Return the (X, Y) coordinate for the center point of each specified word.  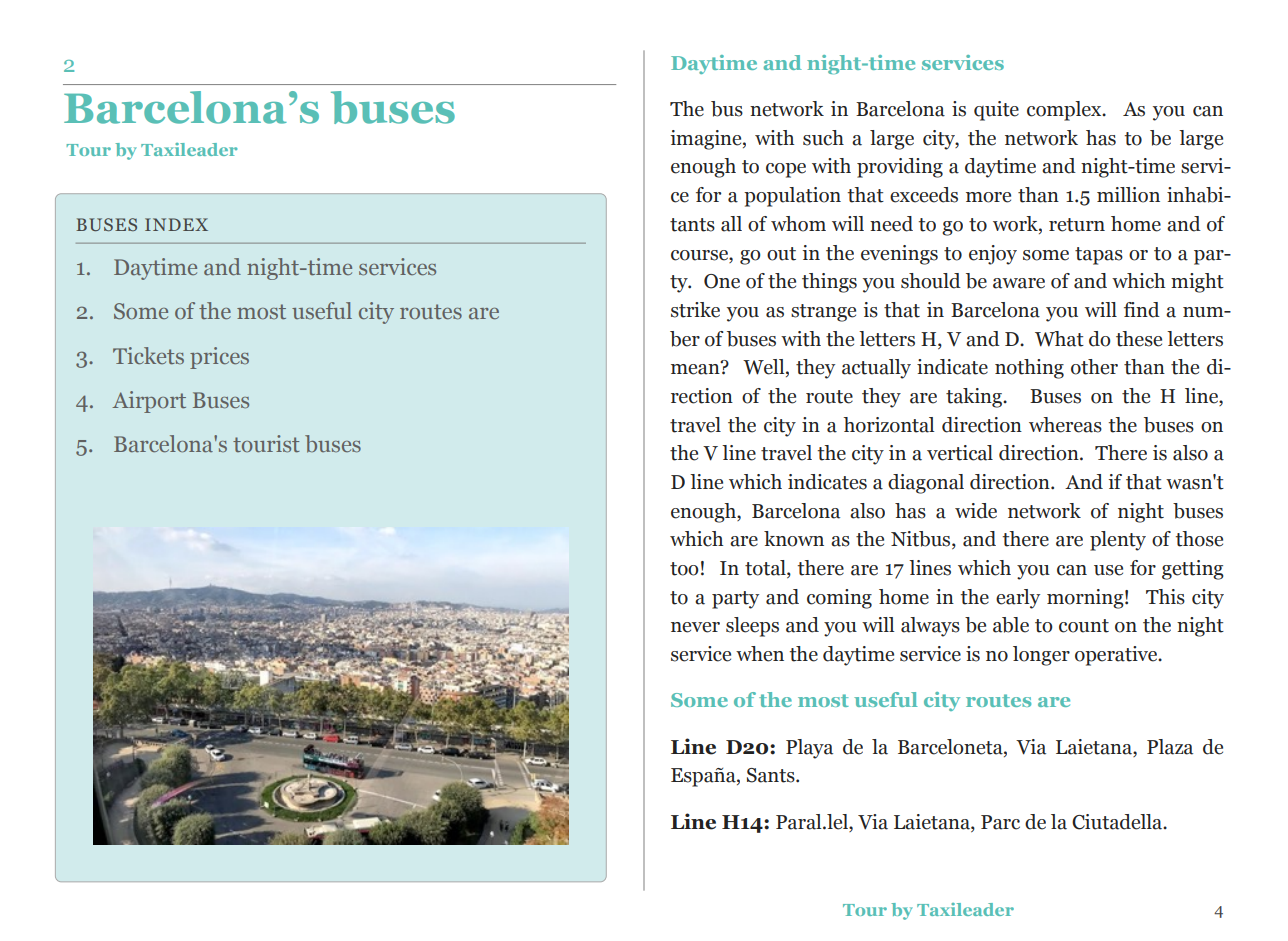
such (823, 138)
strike (695, 310)
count (1084, 626)
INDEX (176, 224)
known (794, 539)
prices (219, 358)
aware (1019, 283)
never (695, 627)
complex (1065, 111)
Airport (149, 402)
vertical (960, 453)
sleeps (752, 627)
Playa (809, 749)
